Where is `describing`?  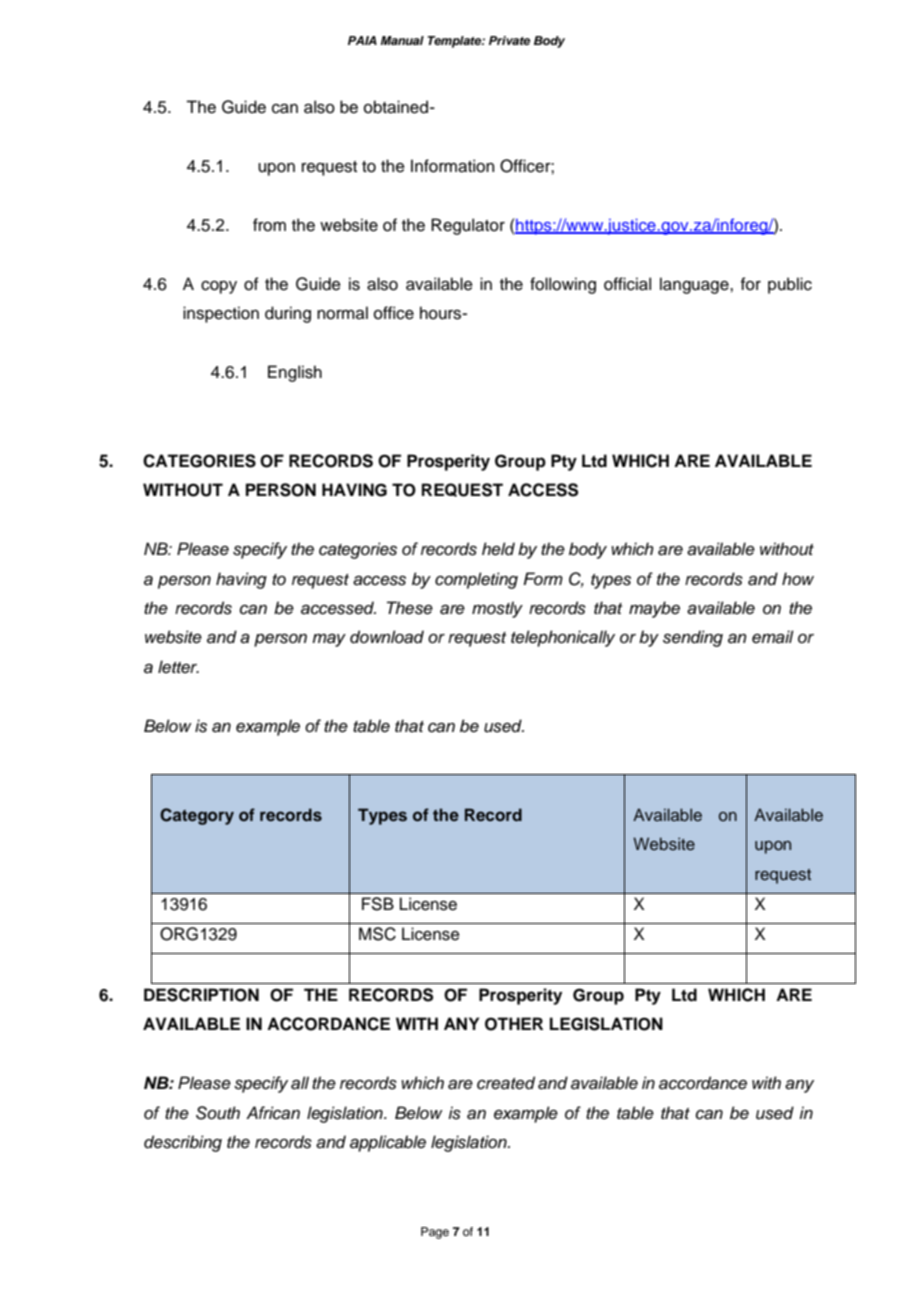
describing is located at coordinates (183, 1143).
